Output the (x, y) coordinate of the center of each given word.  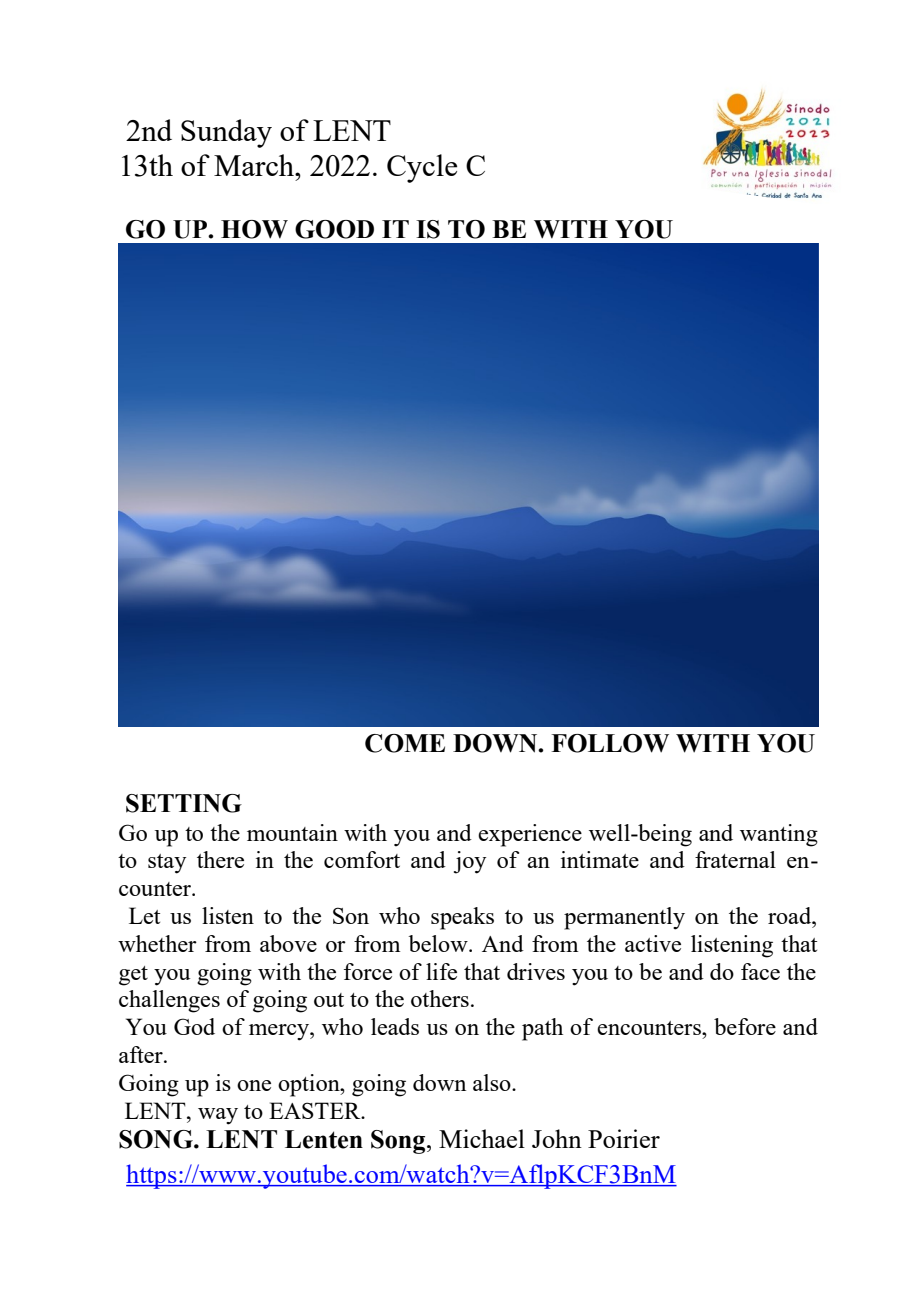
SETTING (184, 803)
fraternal (735, 859)
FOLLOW (610, 743)
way (218, 1116)
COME (405, 743)
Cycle (422, 168)
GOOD (334, 229)
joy (470, 862)
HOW (254, 229)
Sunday (226, 133)
